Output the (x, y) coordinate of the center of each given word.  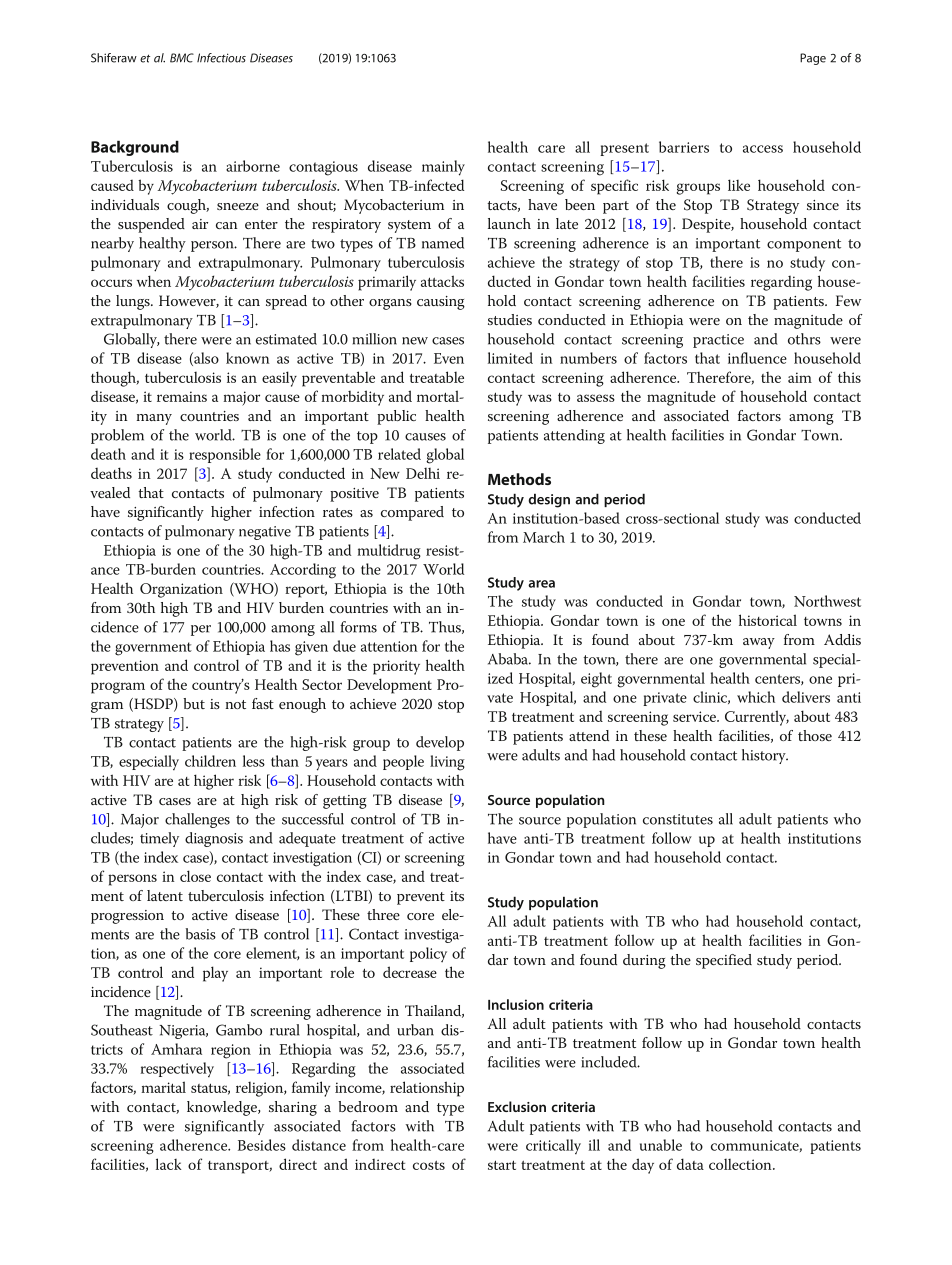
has (280, 646)
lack (169, 1164)
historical (768, 620)
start (502, 1165)
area (541, 584)
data (690, 1164)
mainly (443, 168)
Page (813, 59)
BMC (182, 58)
